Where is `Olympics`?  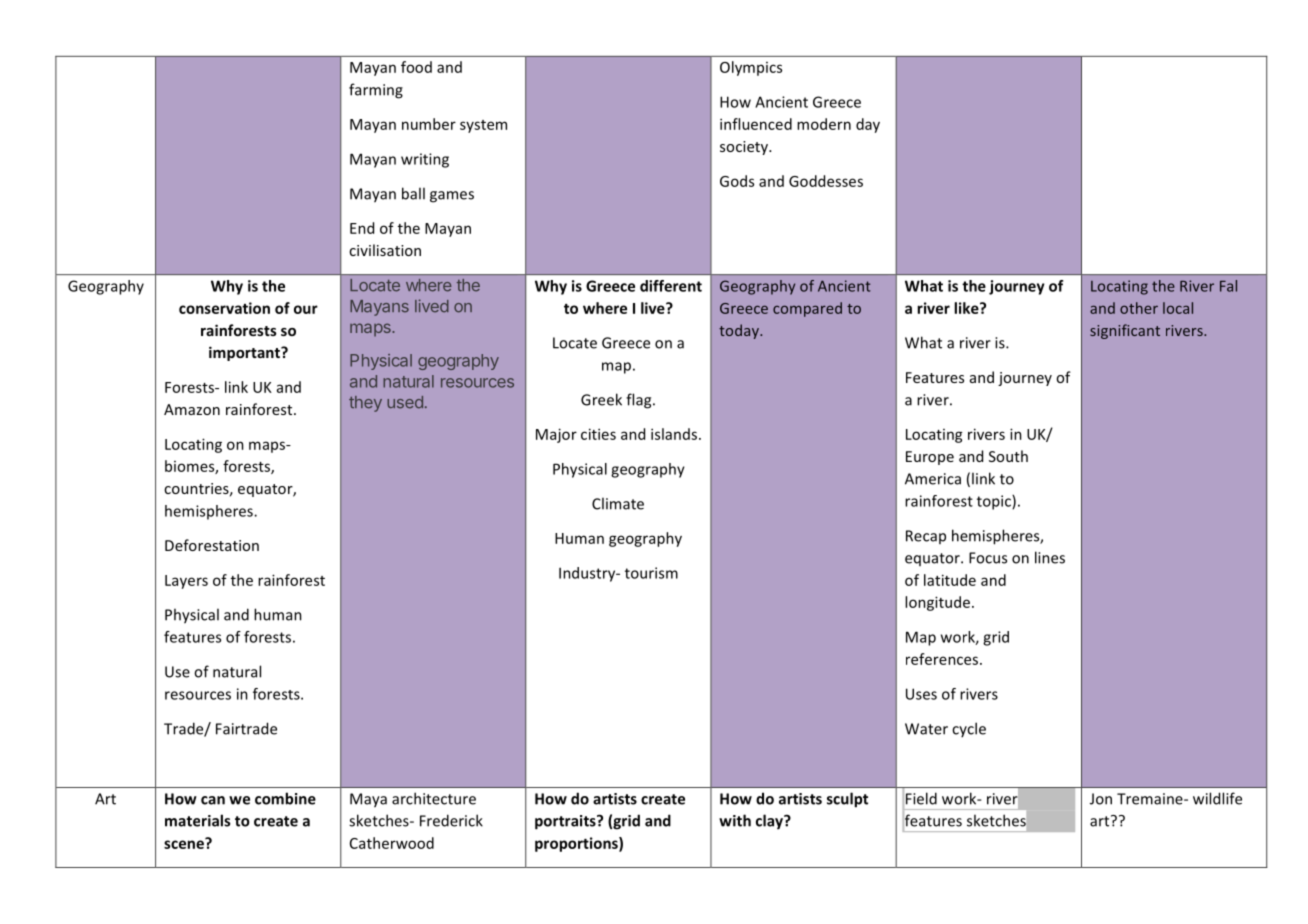
Olympics is located at coordinates (751, 68).
